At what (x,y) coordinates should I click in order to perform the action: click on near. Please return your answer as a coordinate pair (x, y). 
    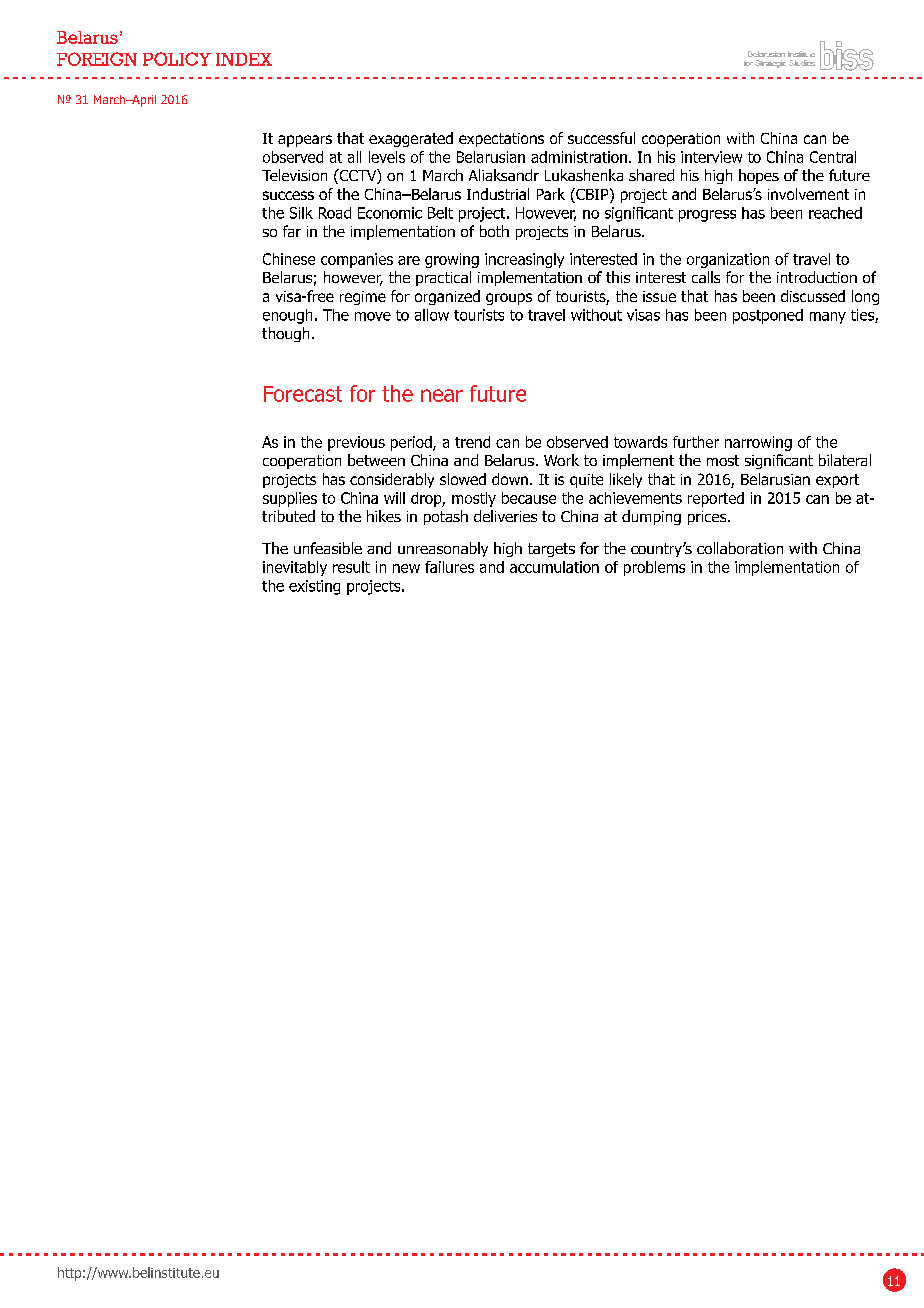
    Looking at the image, I should click on (442, 395).
